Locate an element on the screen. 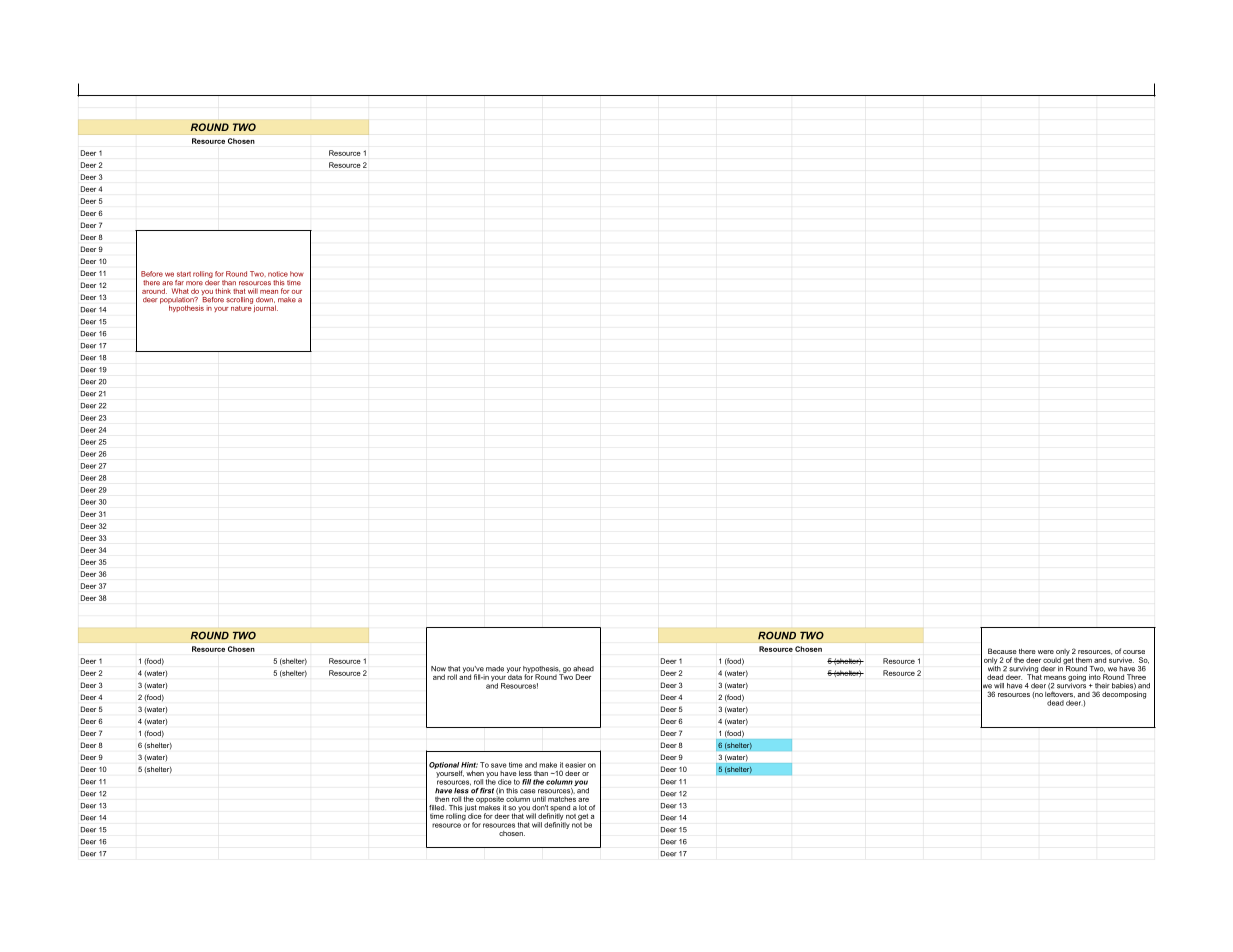 This screenshot has height=952, width=1233. were is located at coordinates (1046, 652).
